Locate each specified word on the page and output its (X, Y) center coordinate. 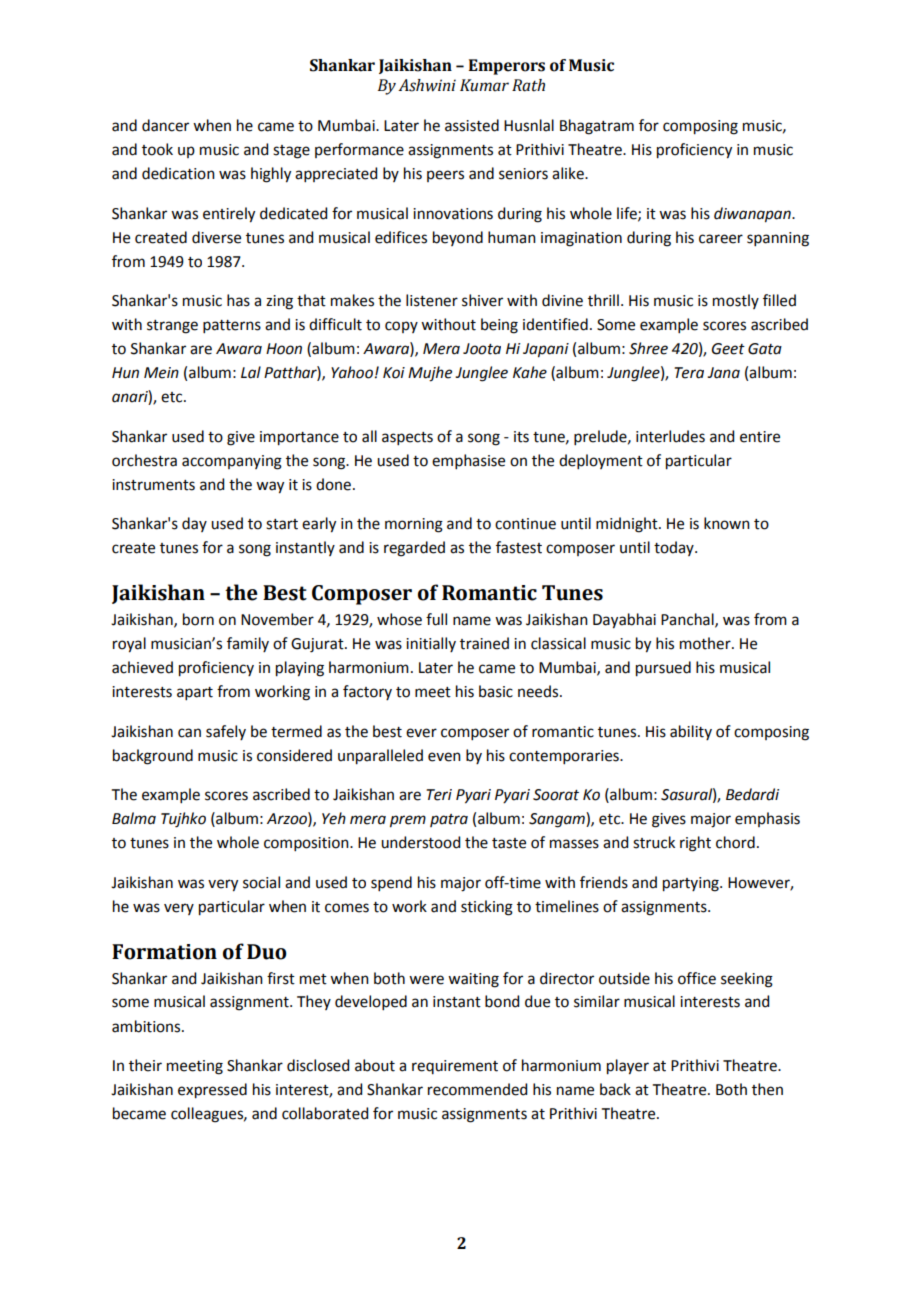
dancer (165, 125)
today (675, 548)
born (198, 619)
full (436, 619)
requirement (455, 1067)
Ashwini (427, 85)
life (628, 214)
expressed (212, 1091)
